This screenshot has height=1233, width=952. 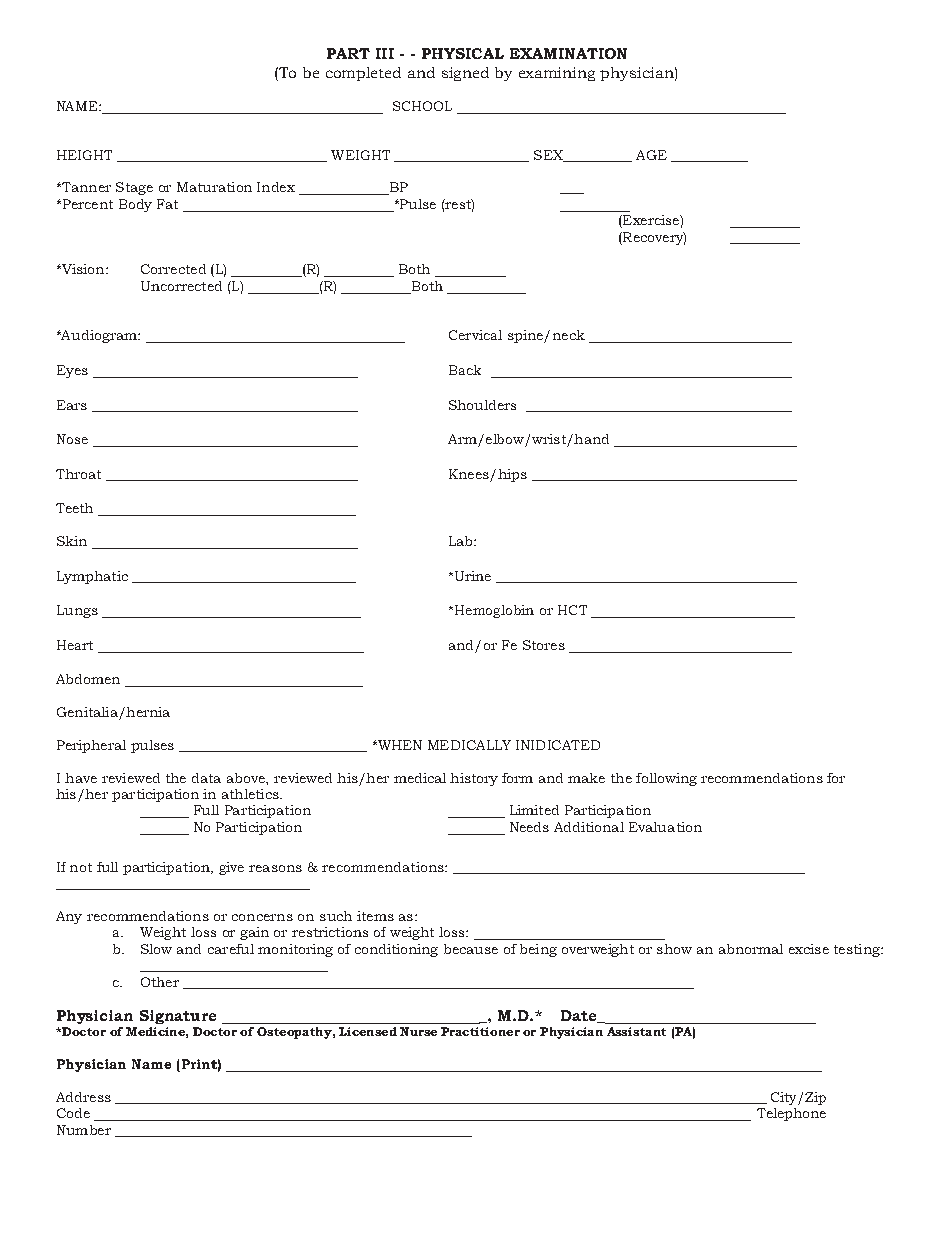 I want to click on Address, so click(x=83, y=1097).
